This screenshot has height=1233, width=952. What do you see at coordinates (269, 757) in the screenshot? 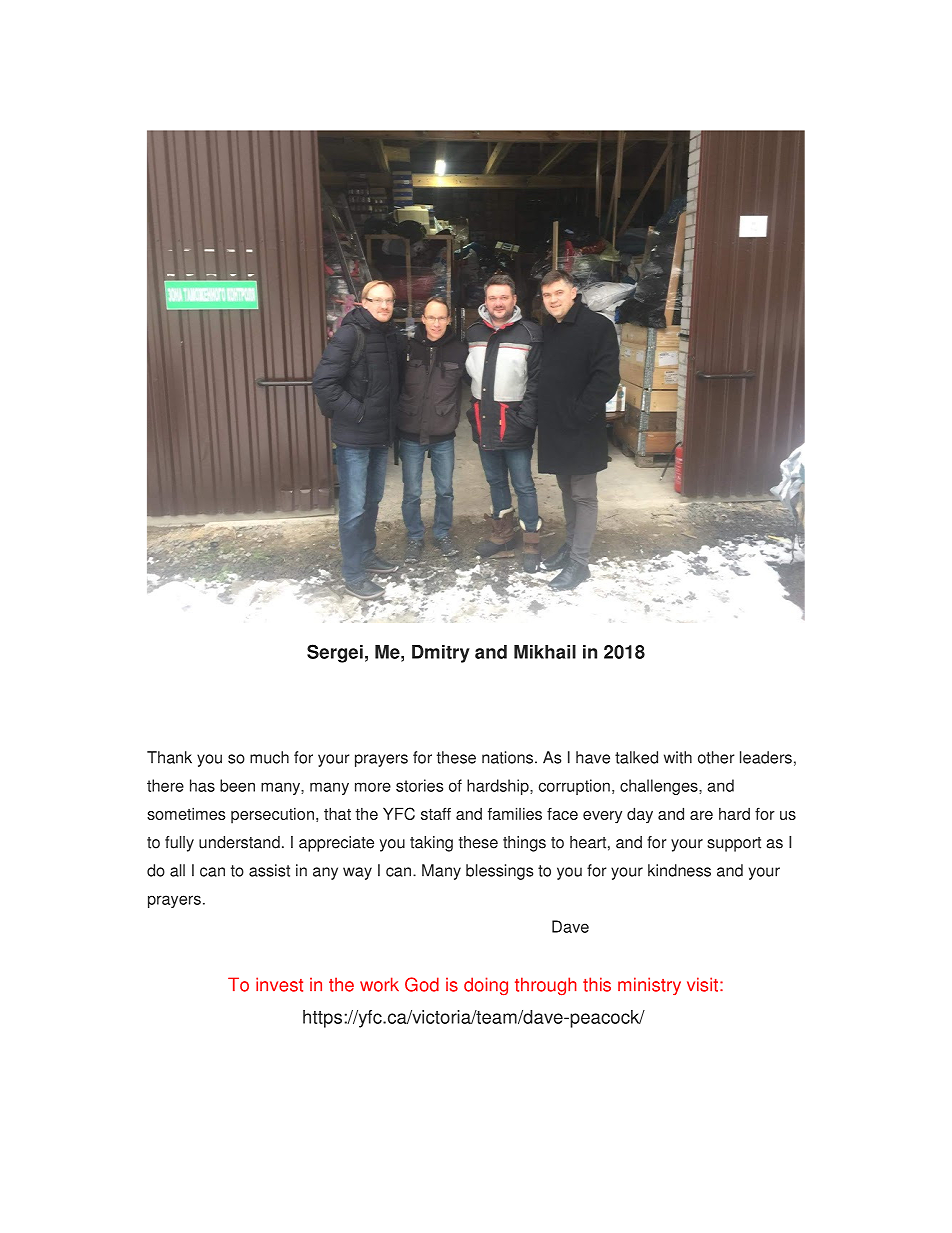
I see `much` at bounding box center [269, 757].
